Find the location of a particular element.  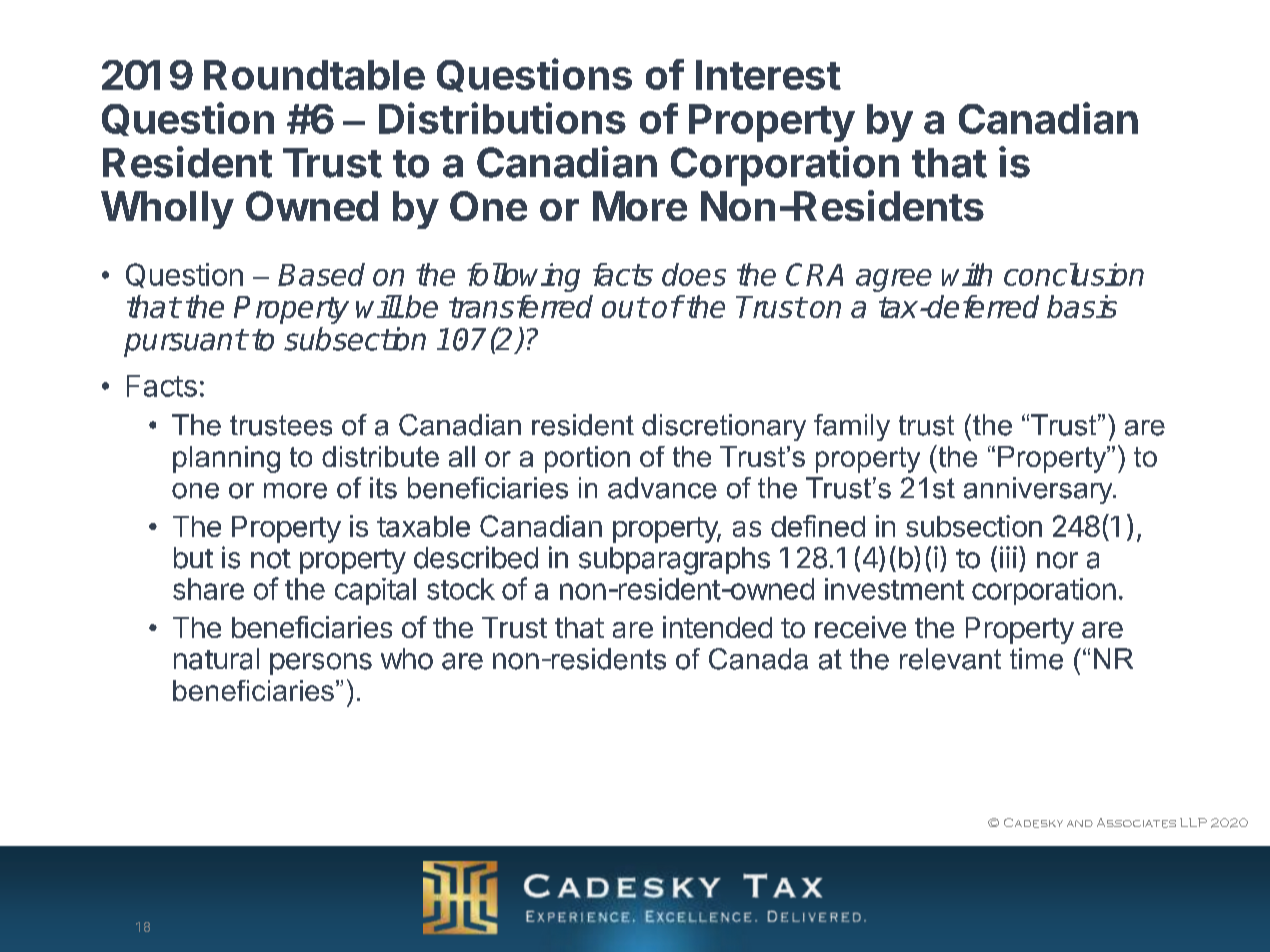

planning is located at coordinates (226, 459).
